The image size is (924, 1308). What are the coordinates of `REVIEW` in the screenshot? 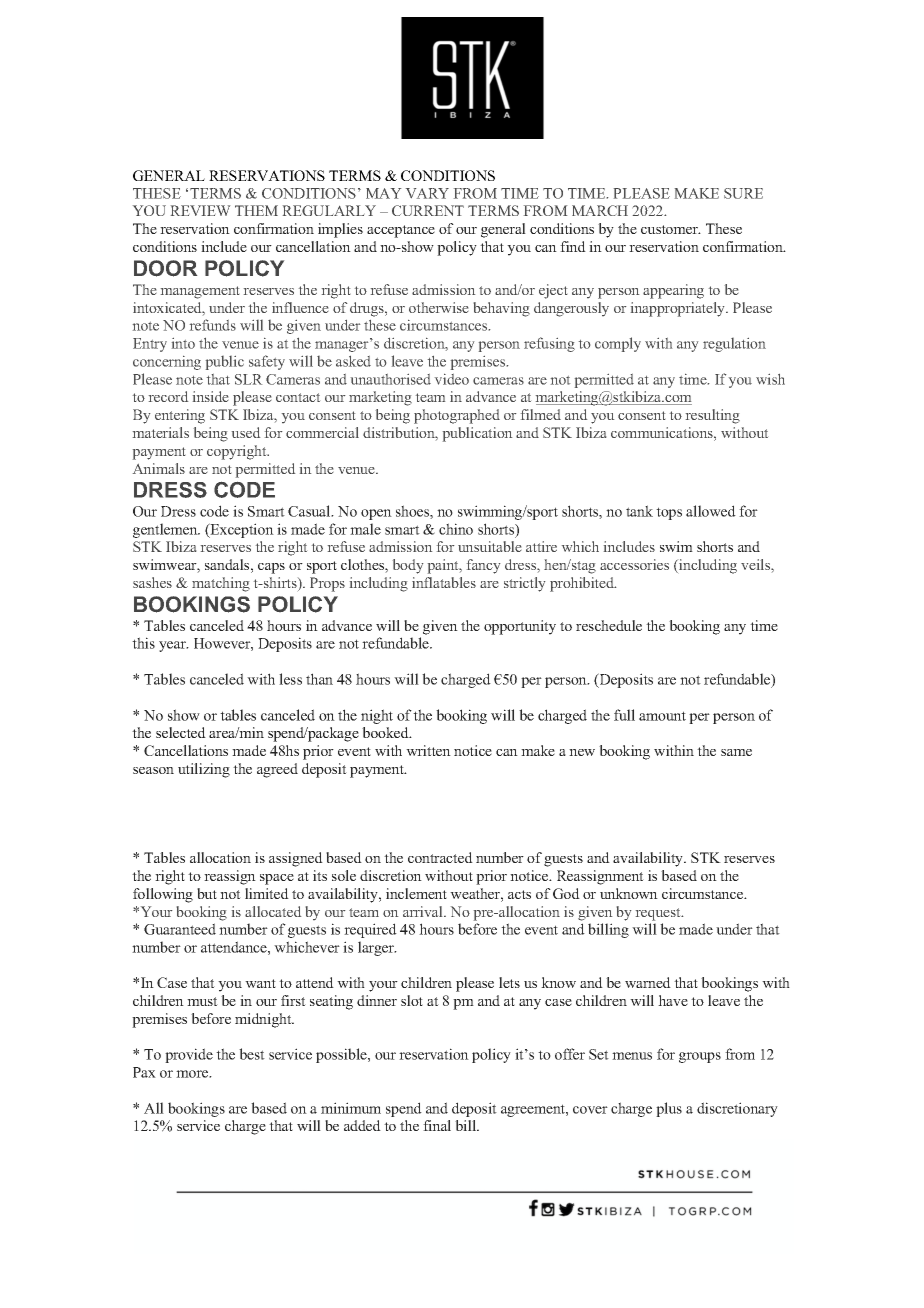 It's located at (200, 210).
